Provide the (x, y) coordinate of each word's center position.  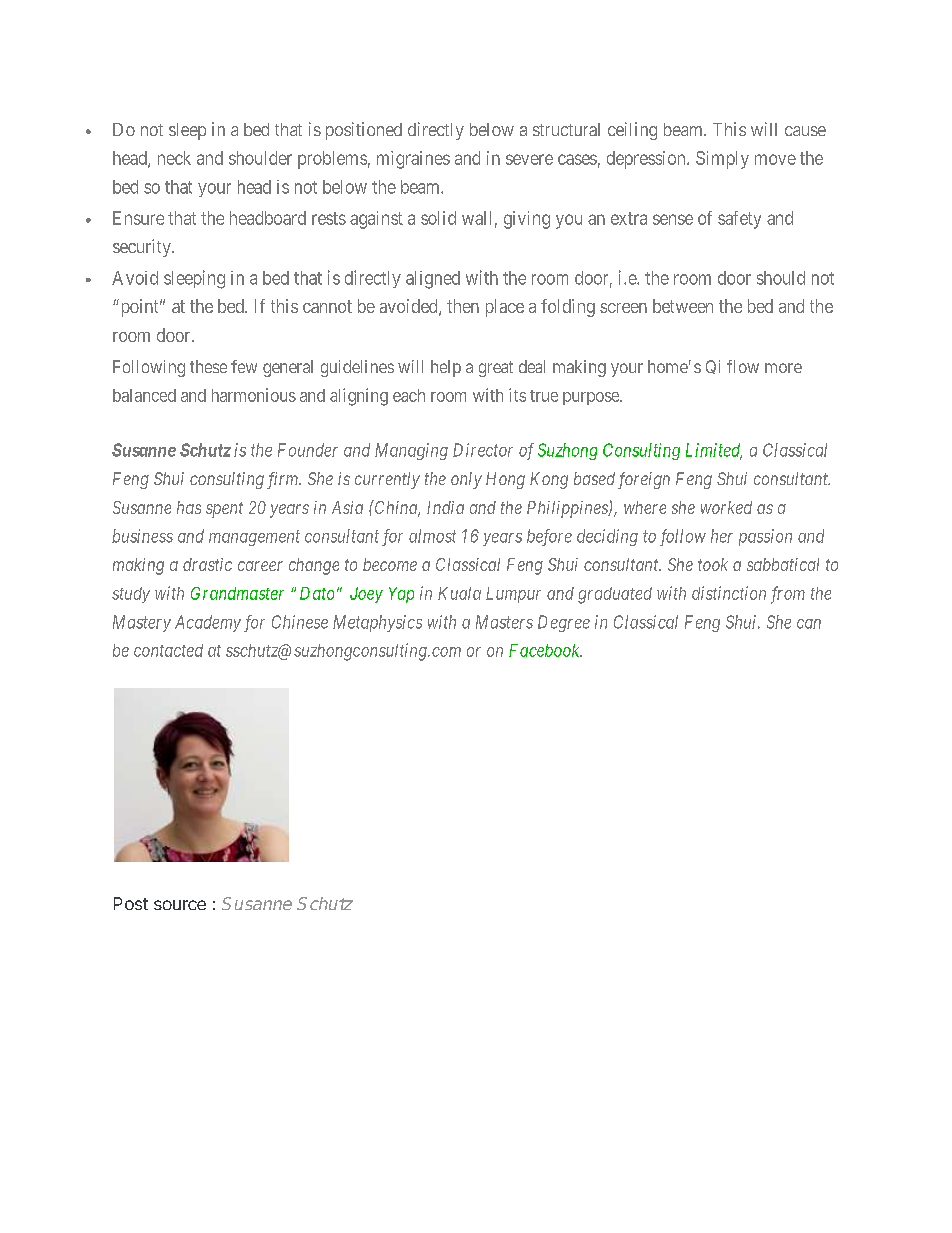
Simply (722, 160)
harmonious (254, 395)
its (517, 395)
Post (131, 903)
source (180, 905)
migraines (413, 160)
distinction (729, 593)
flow (743, 366)
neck (174, 158)
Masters (504, 622)
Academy (208, 623)
